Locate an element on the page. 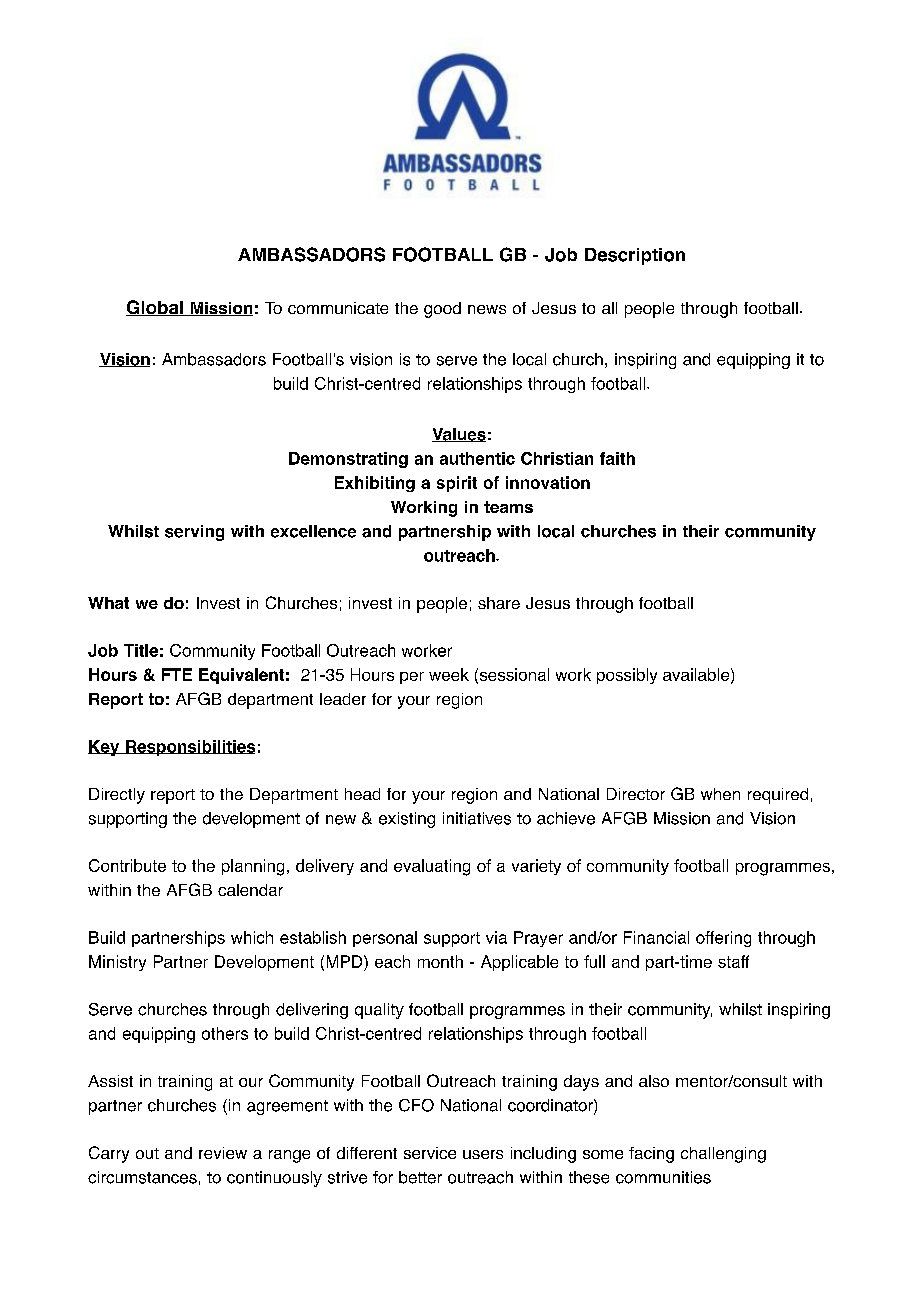  week is located at coordinates (449, 674).
